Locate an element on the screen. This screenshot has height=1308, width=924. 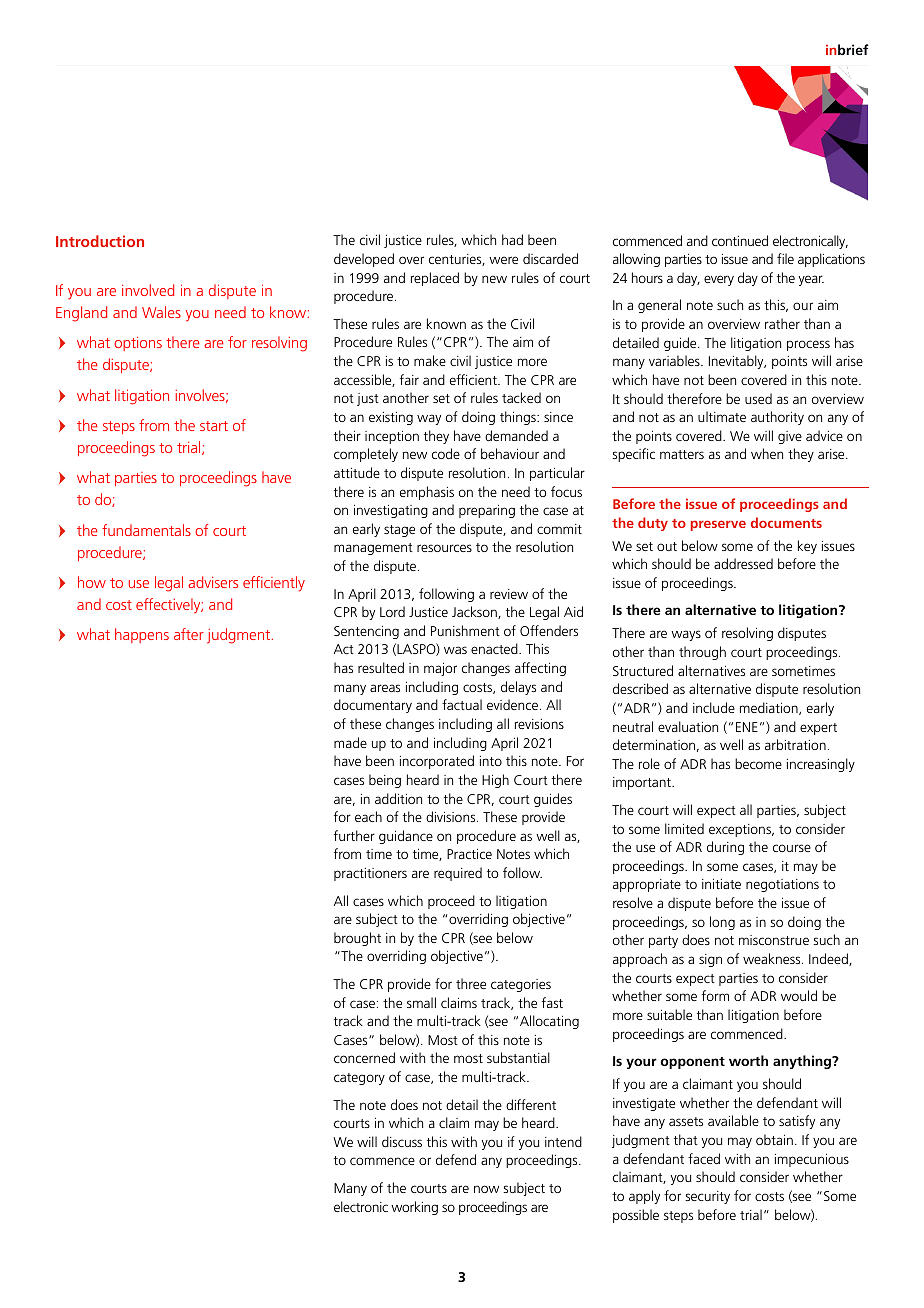
security is located at coordinates (707, 1197).
